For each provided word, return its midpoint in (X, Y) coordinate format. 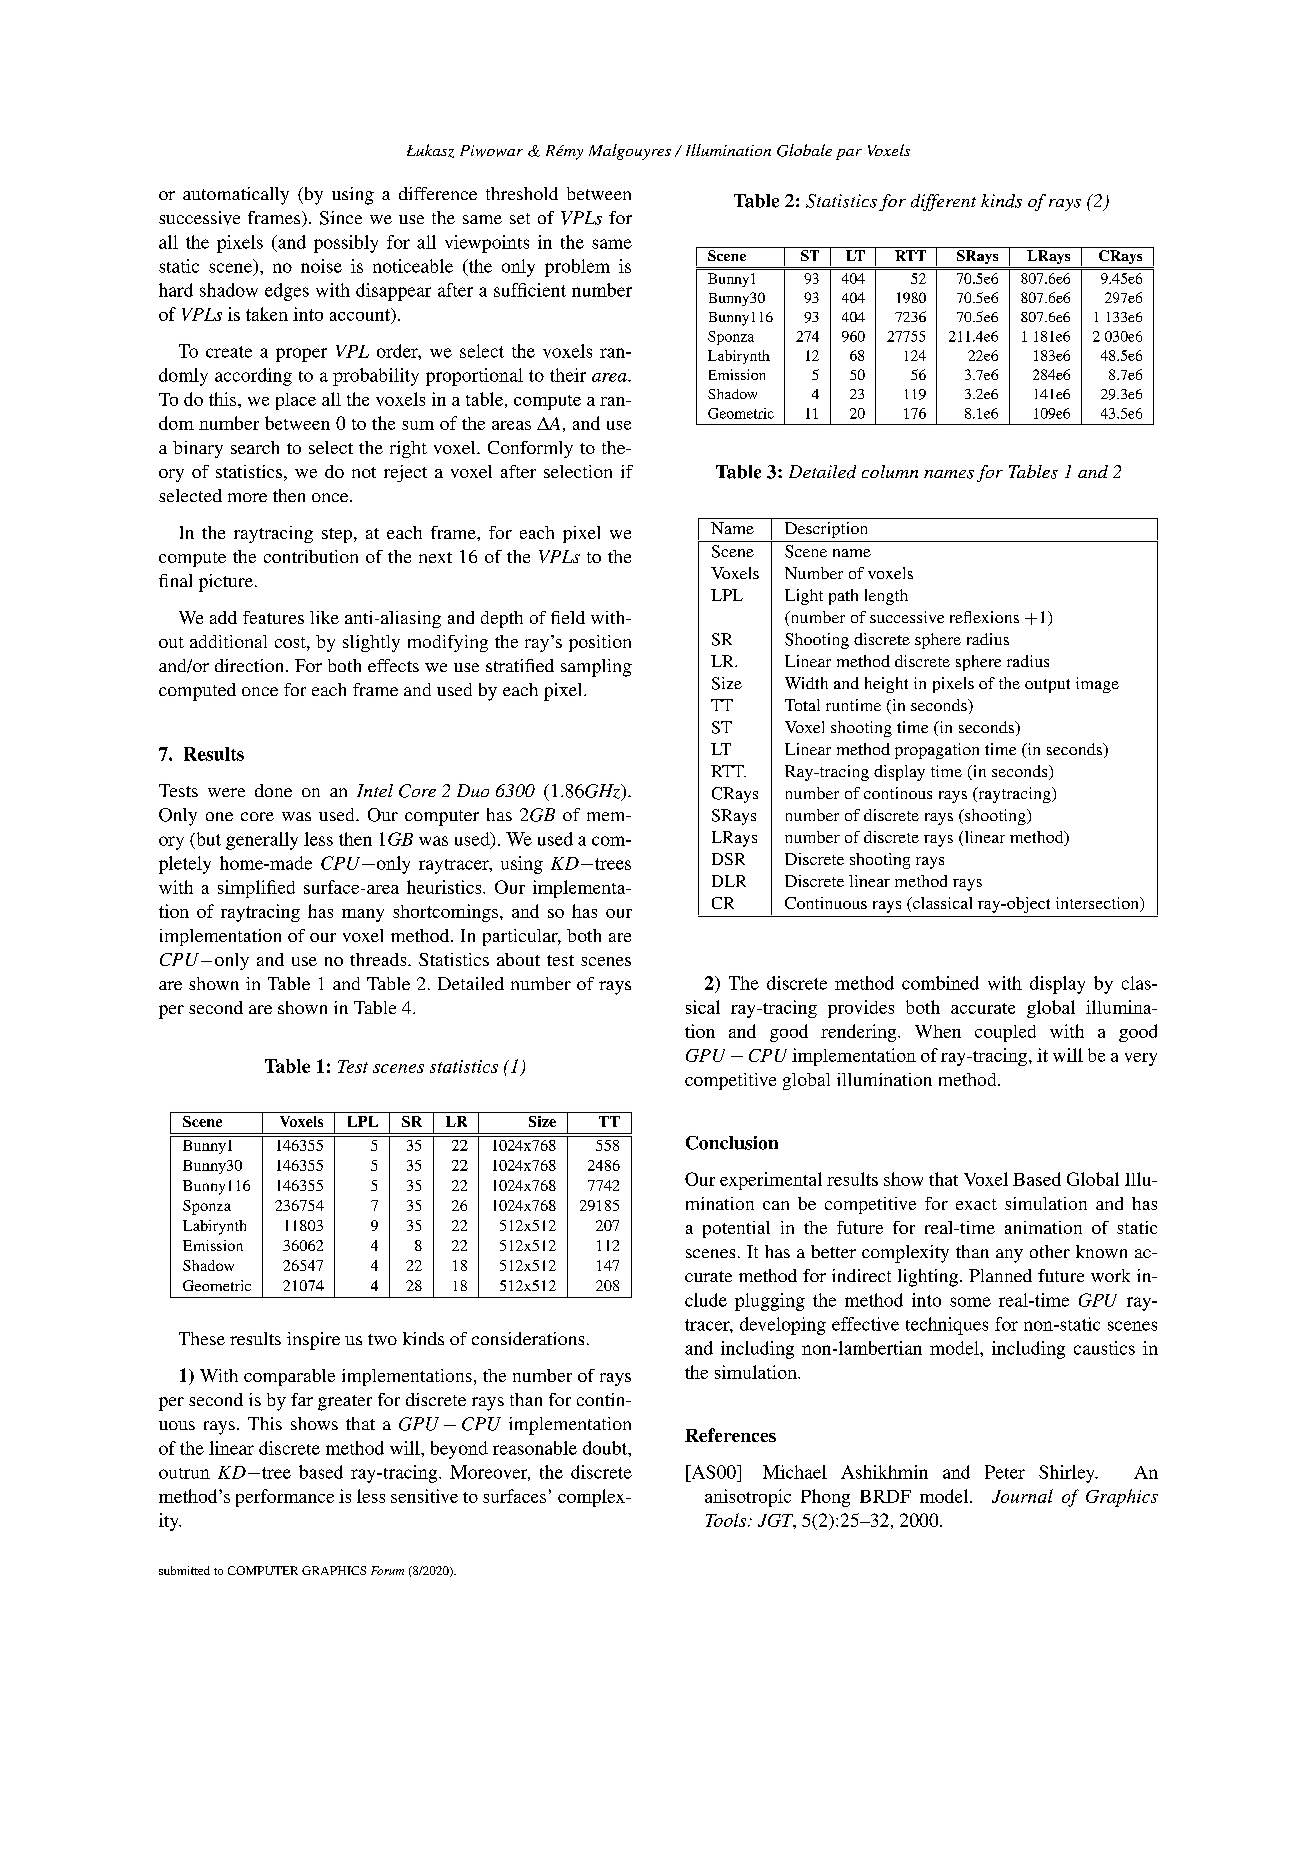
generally (262, 841)
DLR (729, 881)
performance (285, 1498)
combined (940, 983)
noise (321, 266)
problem (577, 268)
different (943, 202)
